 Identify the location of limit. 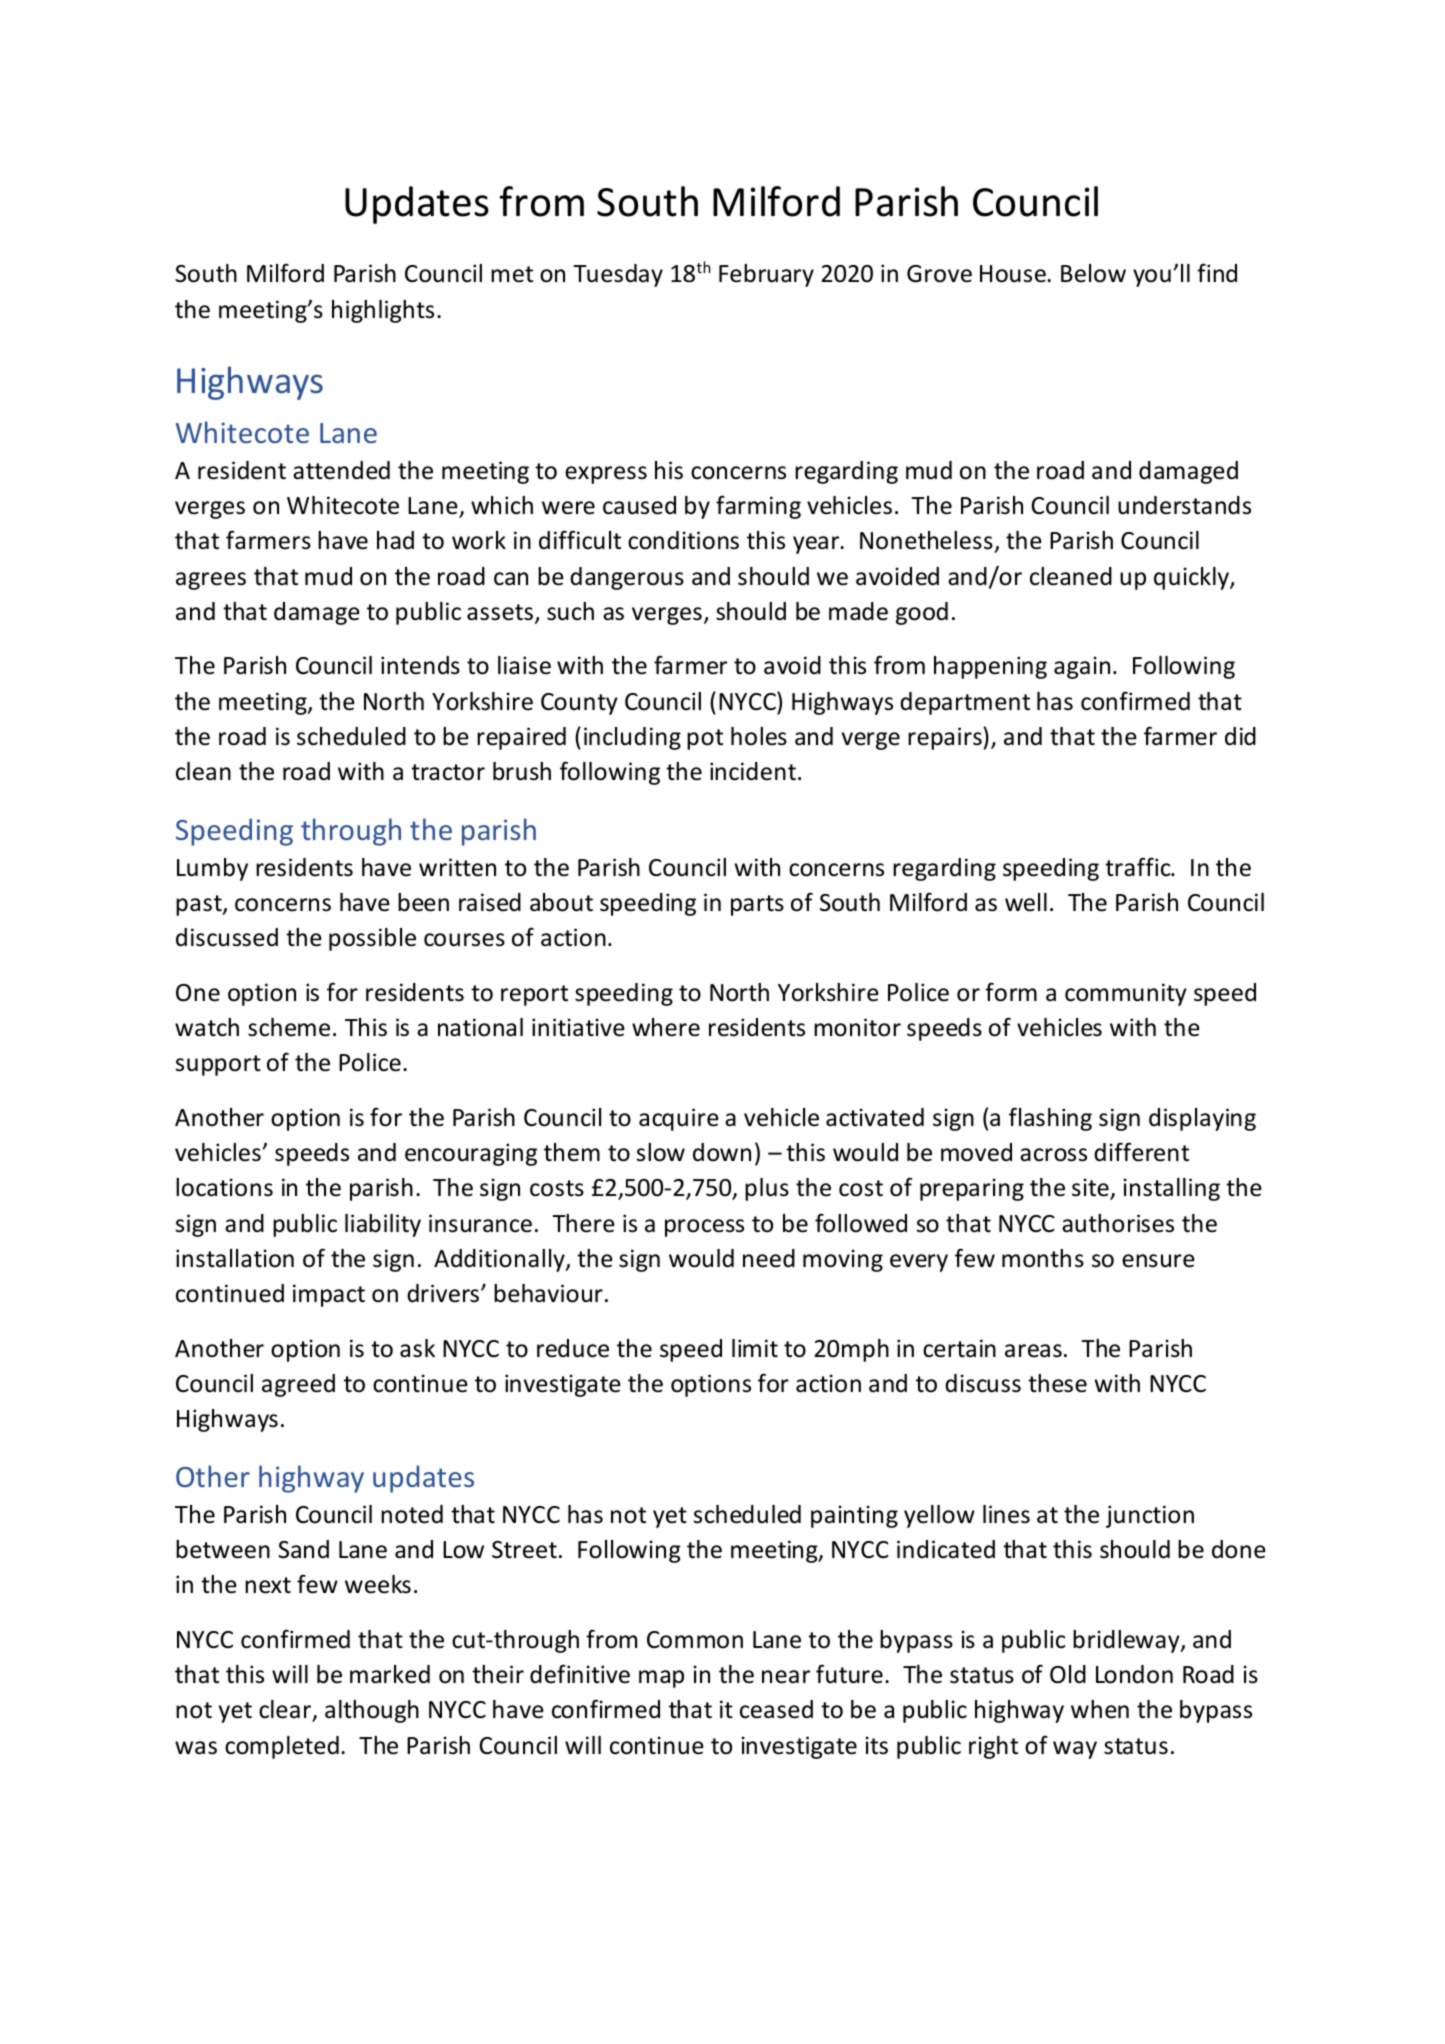
(755, 1348).
